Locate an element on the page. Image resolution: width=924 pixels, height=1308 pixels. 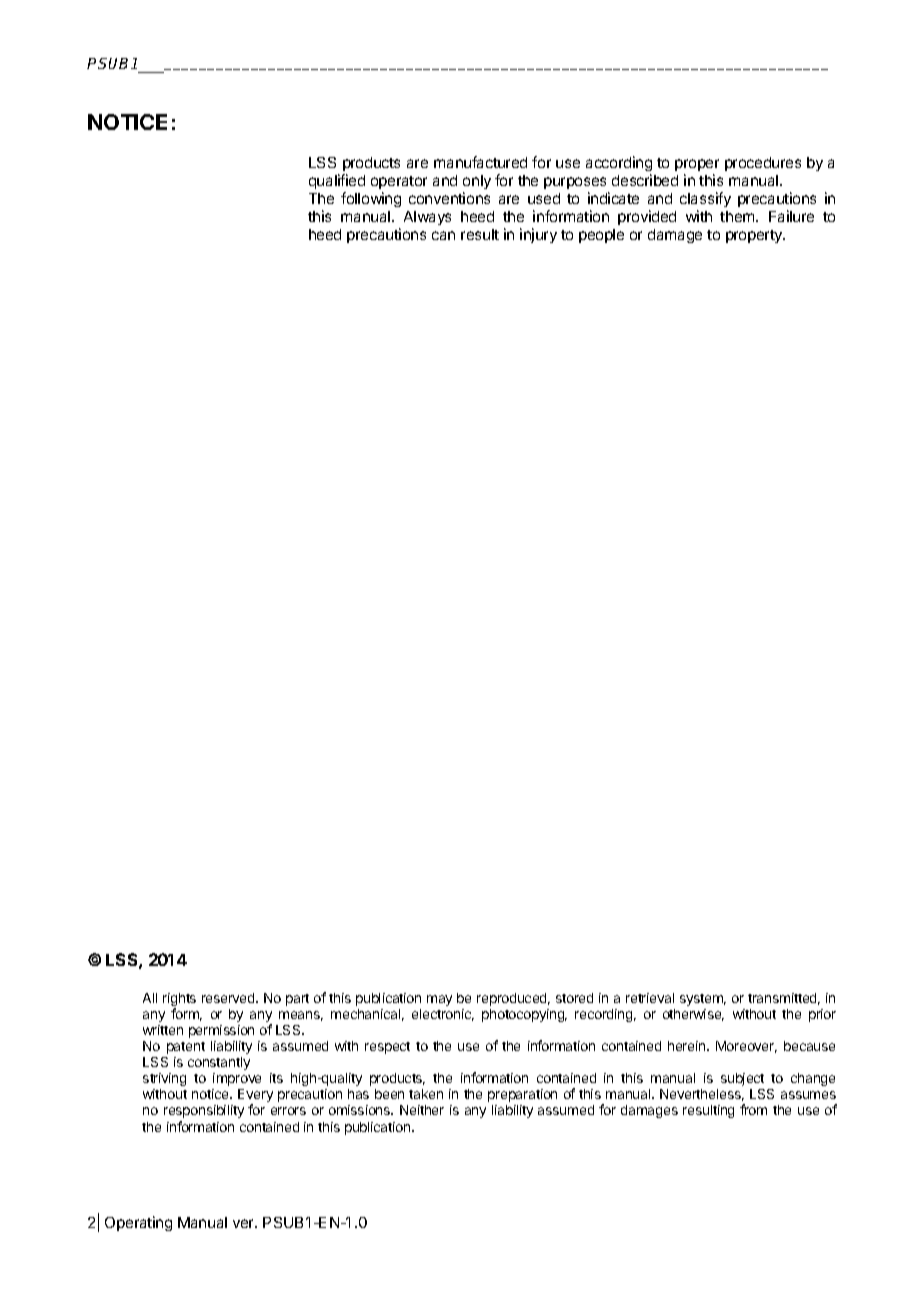
them is located at coordinates (738, 216).
